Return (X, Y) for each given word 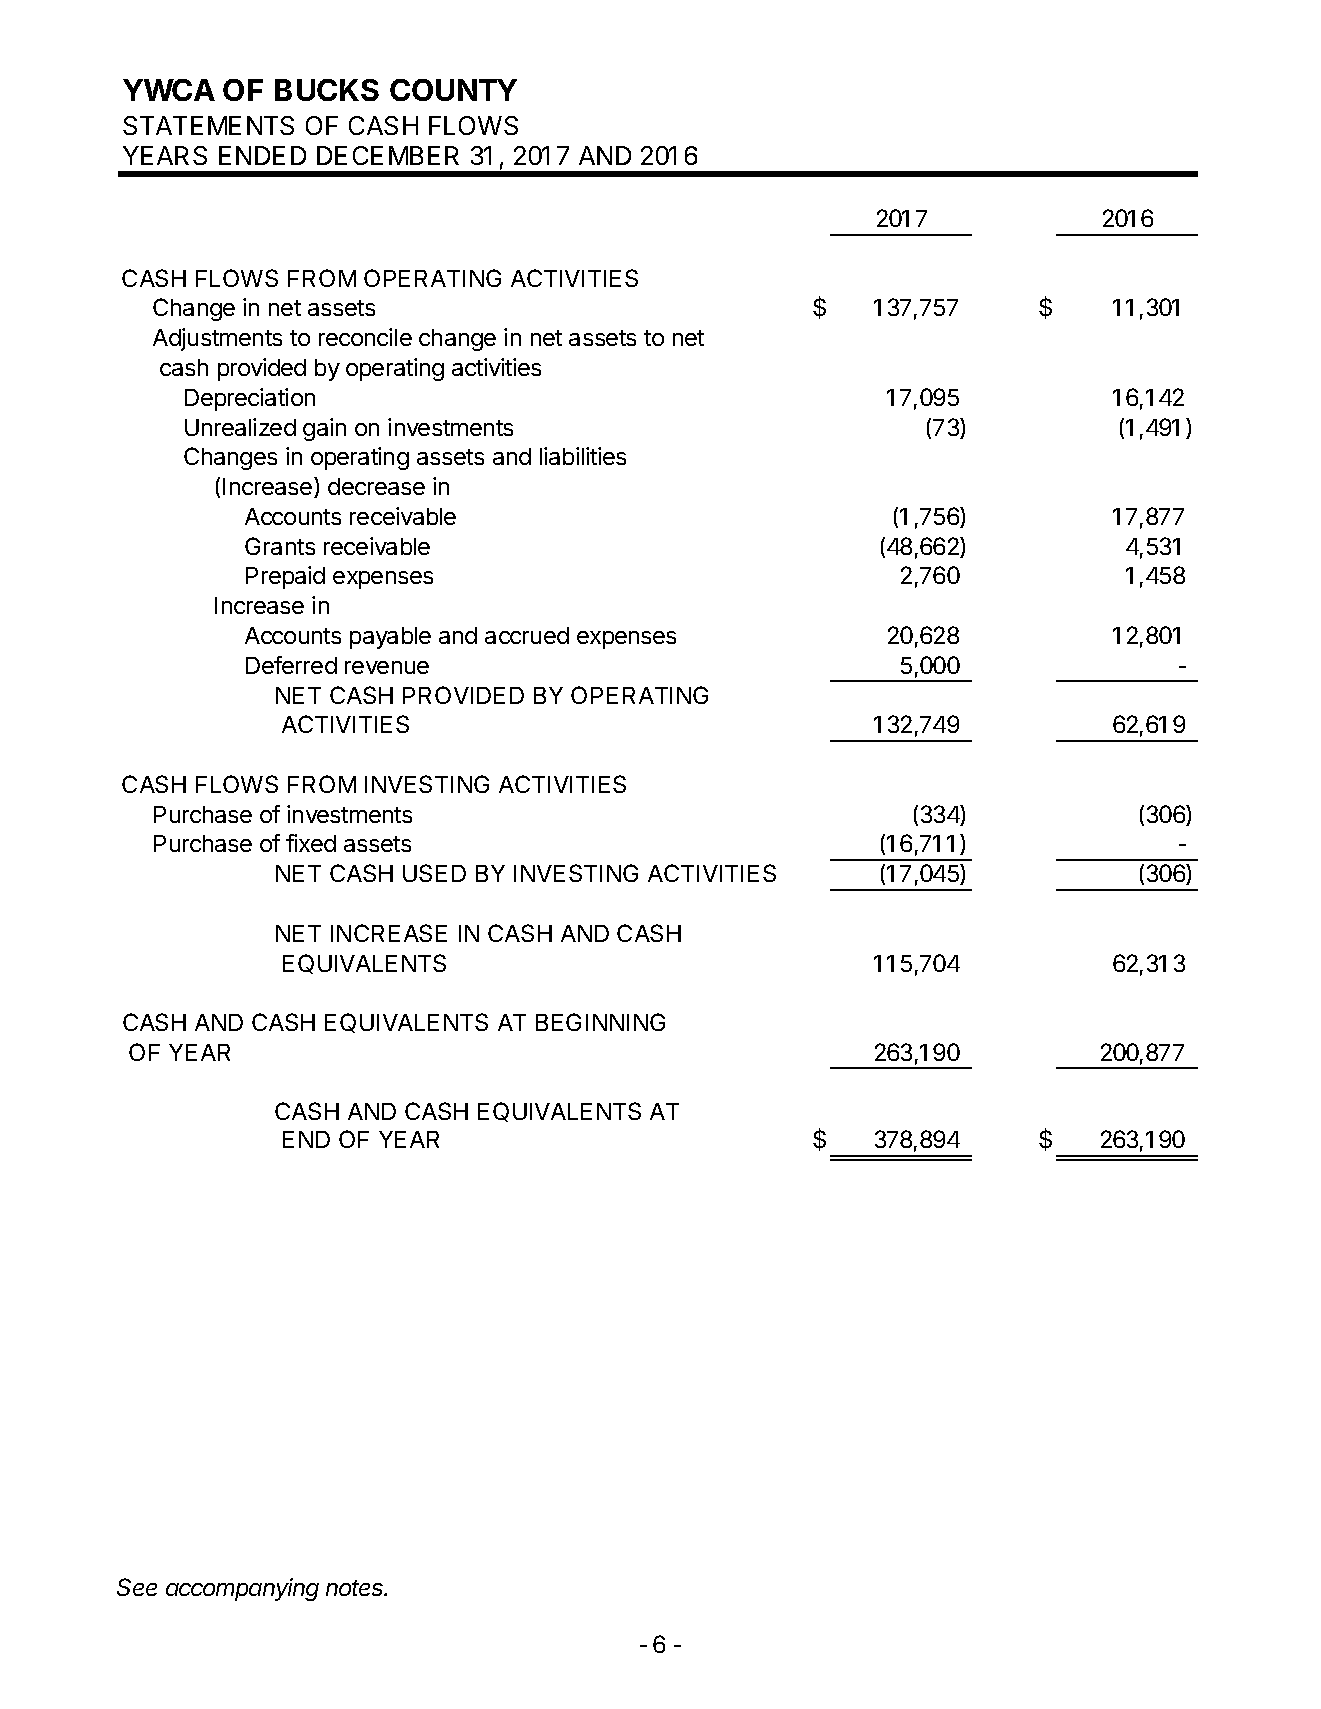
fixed (311, 843)
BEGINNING (600, 1022)
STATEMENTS (208, 125)
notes (356, 1588)
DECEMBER (388, 155)
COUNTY (453, 90)
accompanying (242, 1589)
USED (434, 873)
